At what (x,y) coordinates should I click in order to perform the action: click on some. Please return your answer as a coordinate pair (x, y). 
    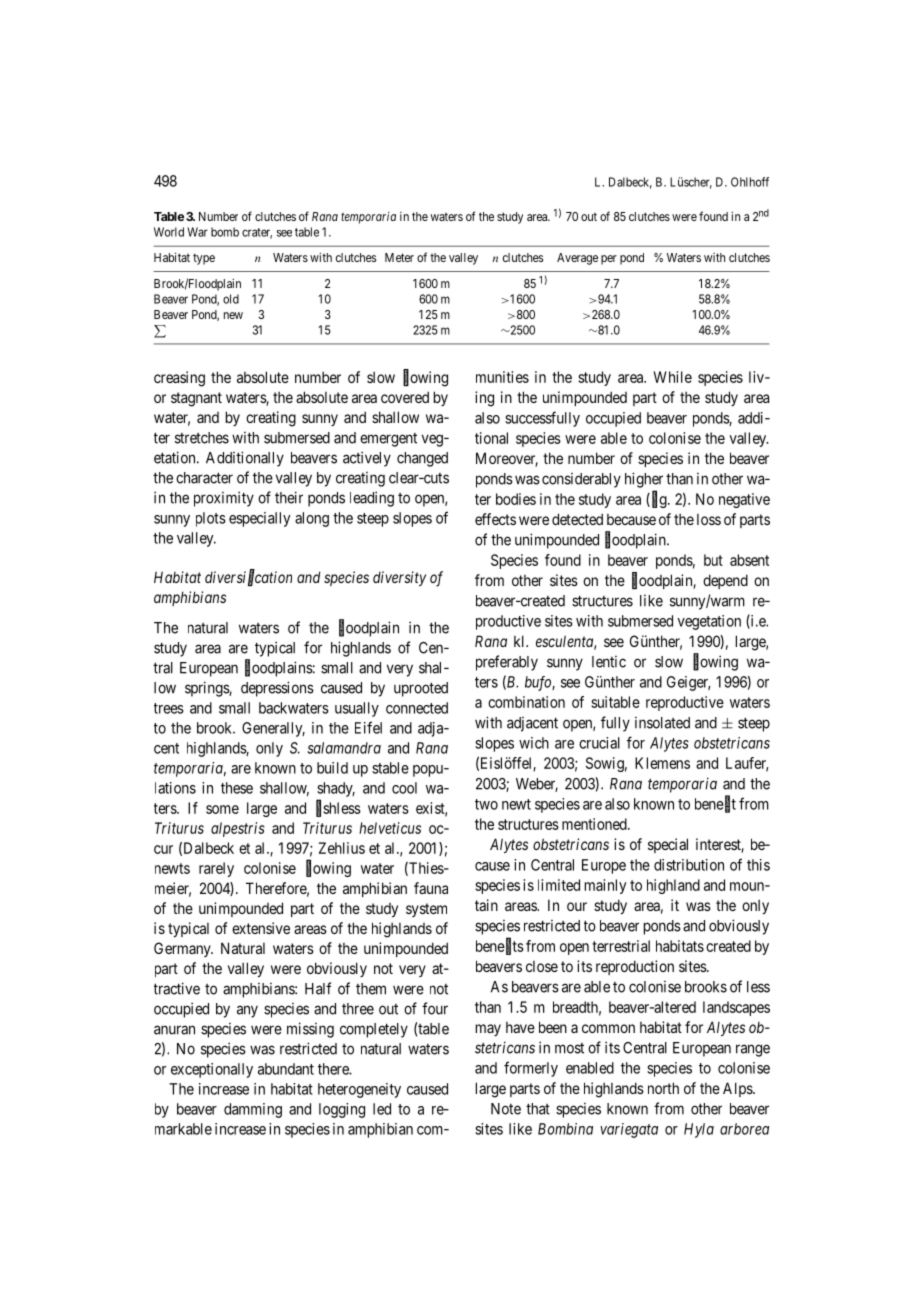
    Looking at the image, I should click on (222, 809).
